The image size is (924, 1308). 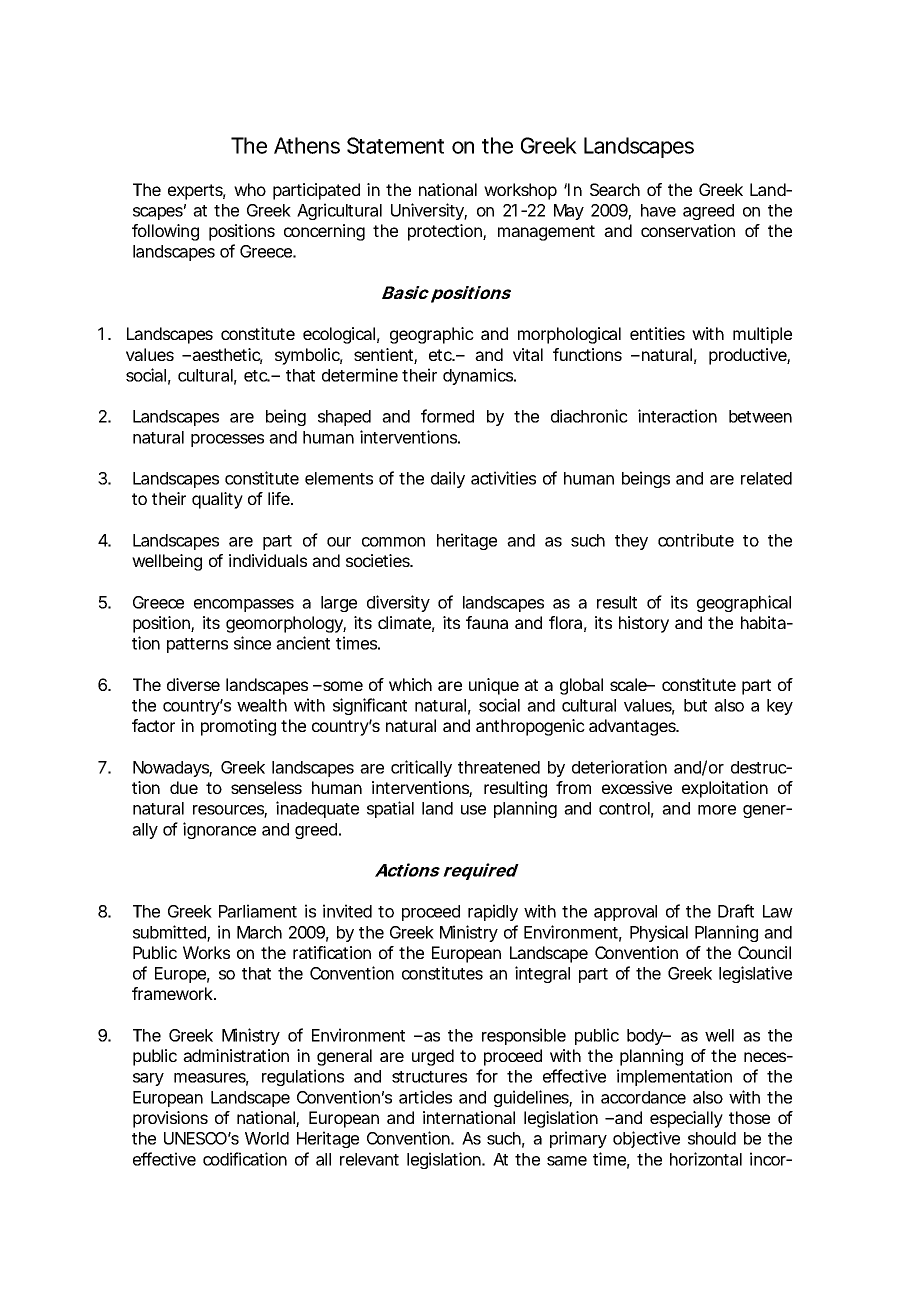 I want to click on history, so click(x=644, y=624).
